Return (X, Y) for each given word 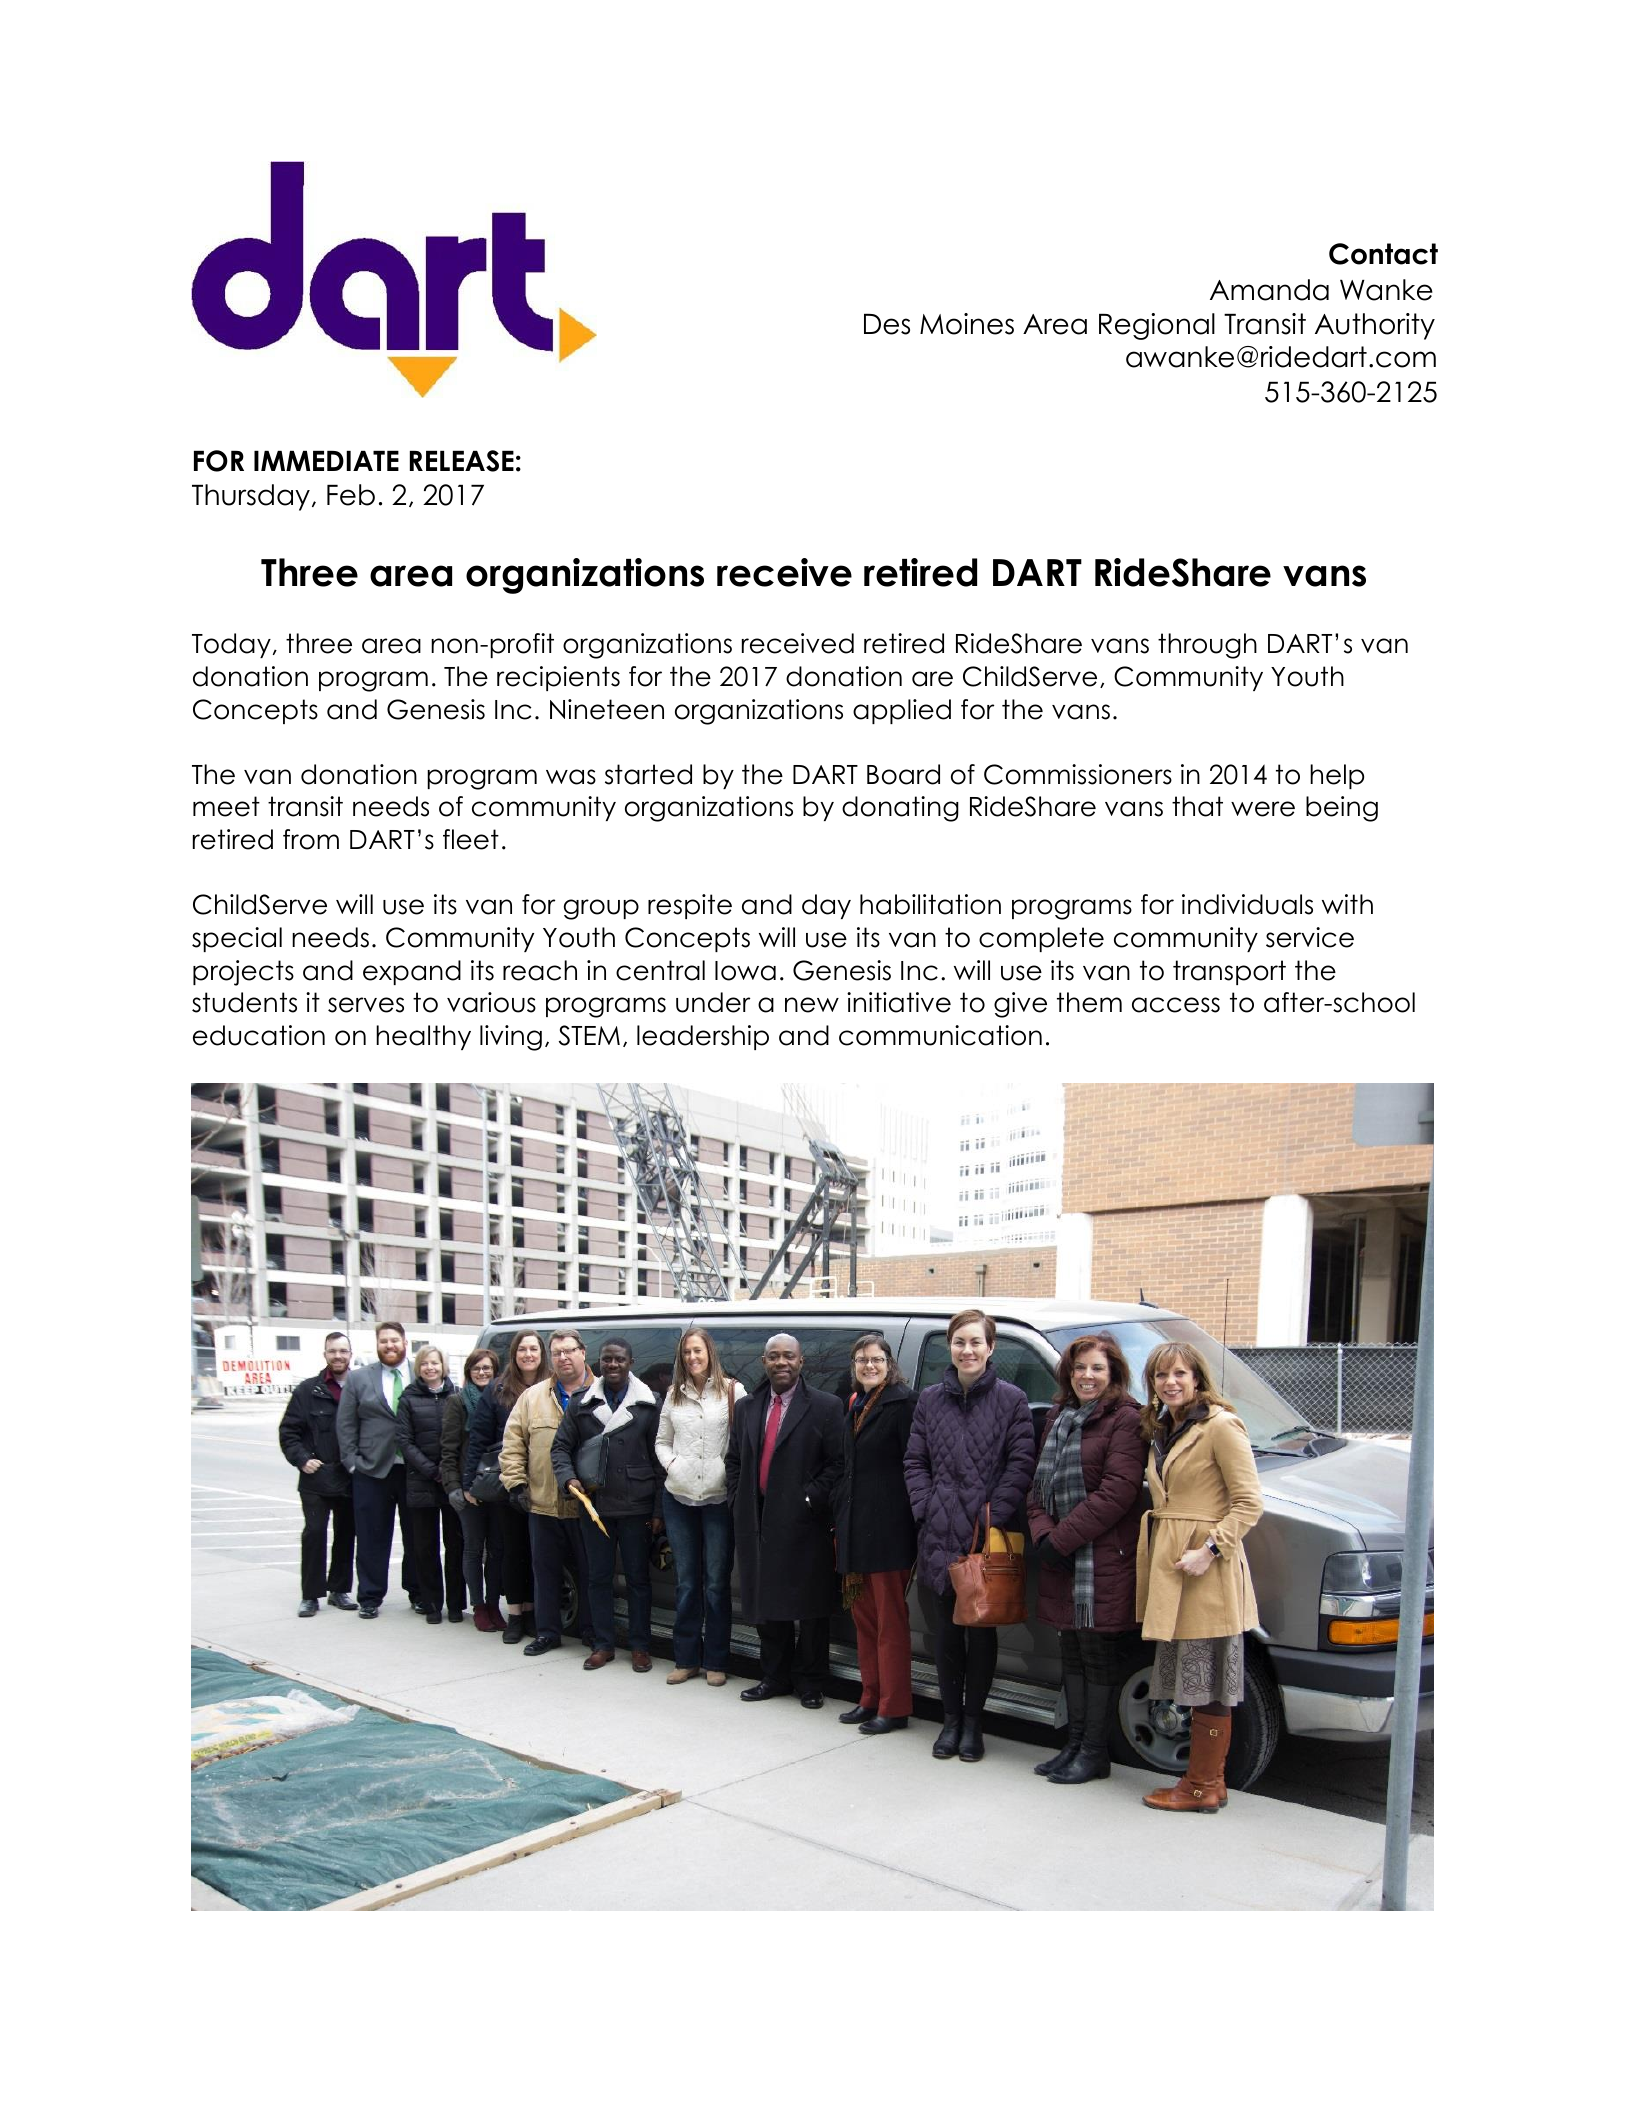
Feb (351, 495)
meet (226, 806)
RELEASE (462, 461)
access (1176, 1005)
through (1207, 646)
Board (903, 774)
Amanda (1269, 290)
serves (366, 1005)
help (1337, 776)
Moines (967, 324)
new (812, 1005)
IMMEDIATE (326, 461)
